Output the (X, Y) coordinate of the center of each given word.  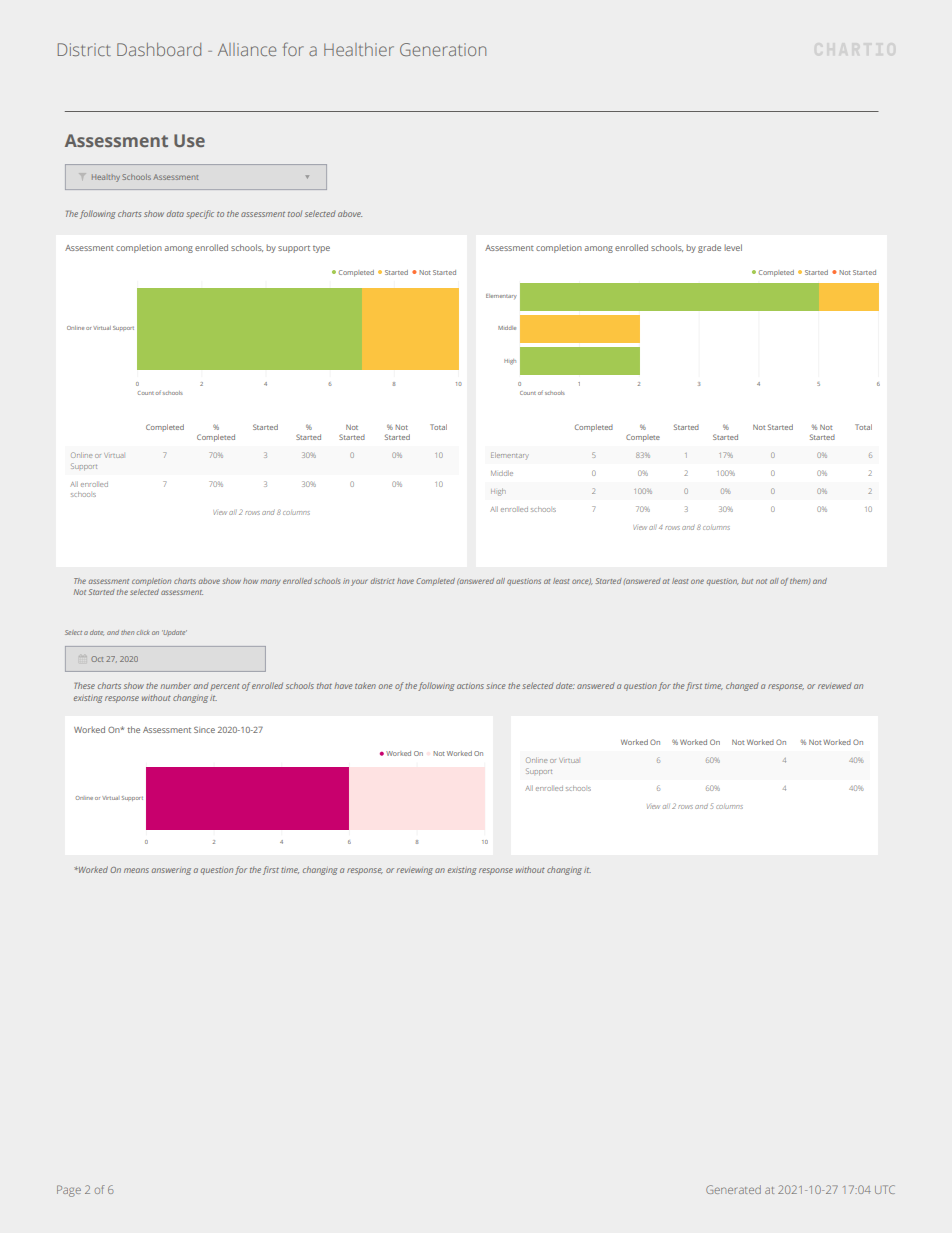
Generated (733, 1189)
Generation (443, 49)
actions (470, 686)
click (143, 632)
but (747, 581)
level (733, 247)
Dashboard (159, 49)
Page (69, 1191)
